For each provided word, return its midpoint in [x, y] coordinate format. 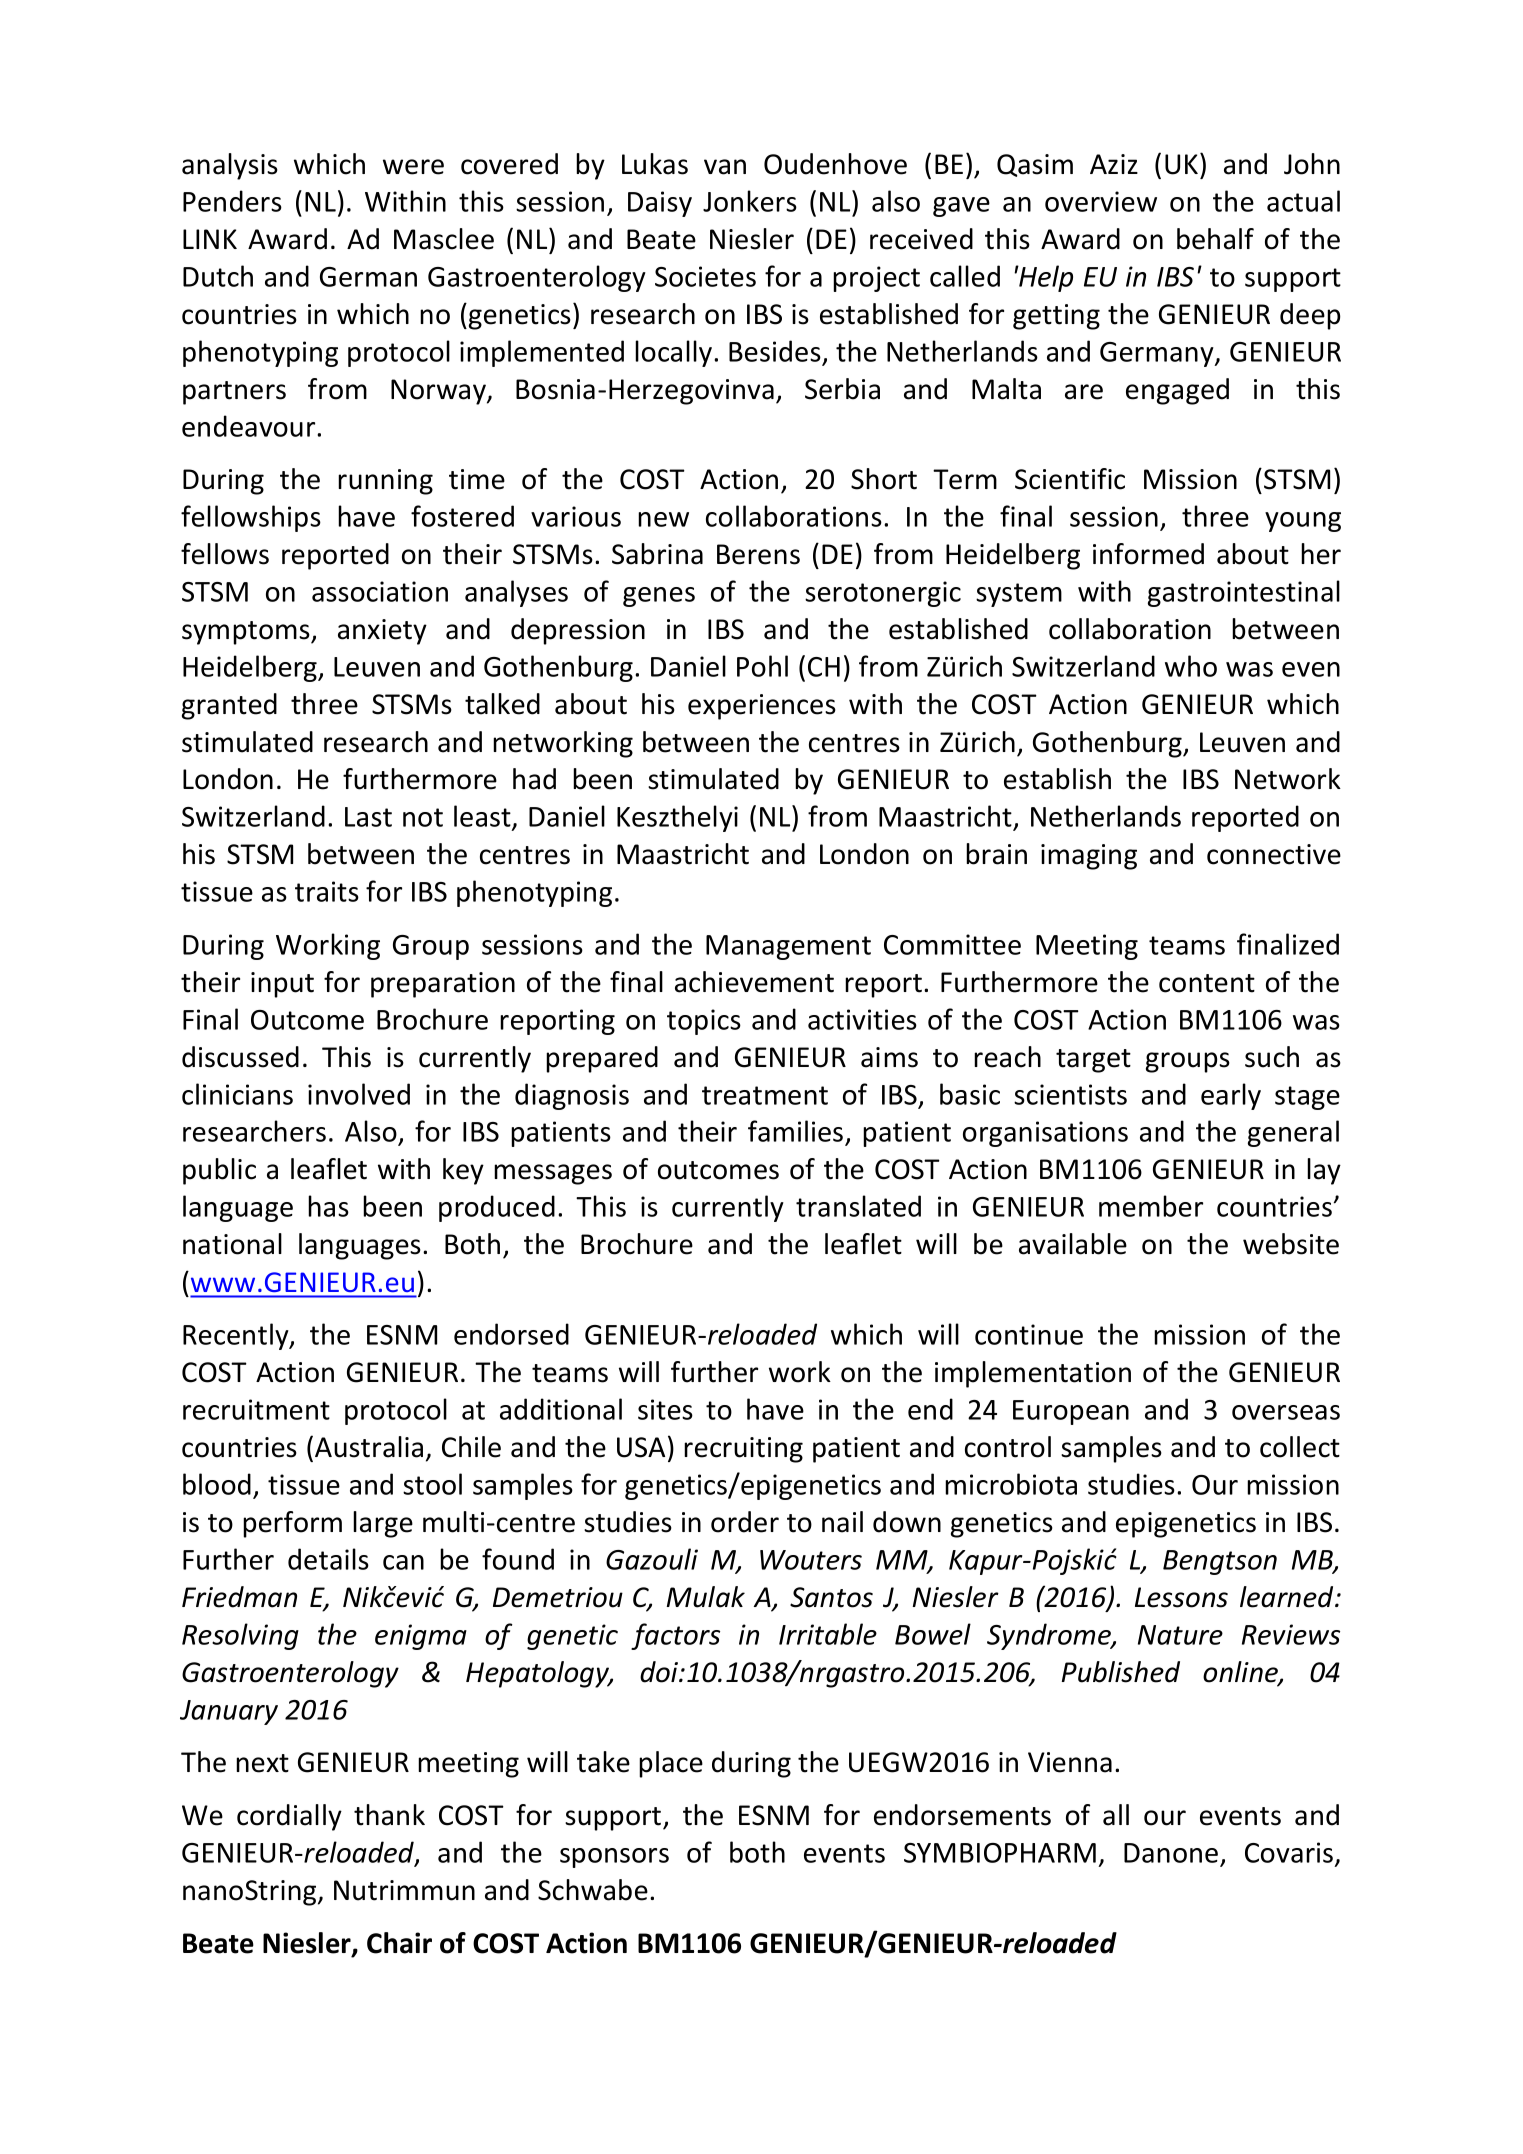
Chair [399, 1943]
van [725, 167]
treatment [765, 1095]
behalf [1215, 239]
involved [359, 1094]
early [1231, 1096]
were [413, 167]
